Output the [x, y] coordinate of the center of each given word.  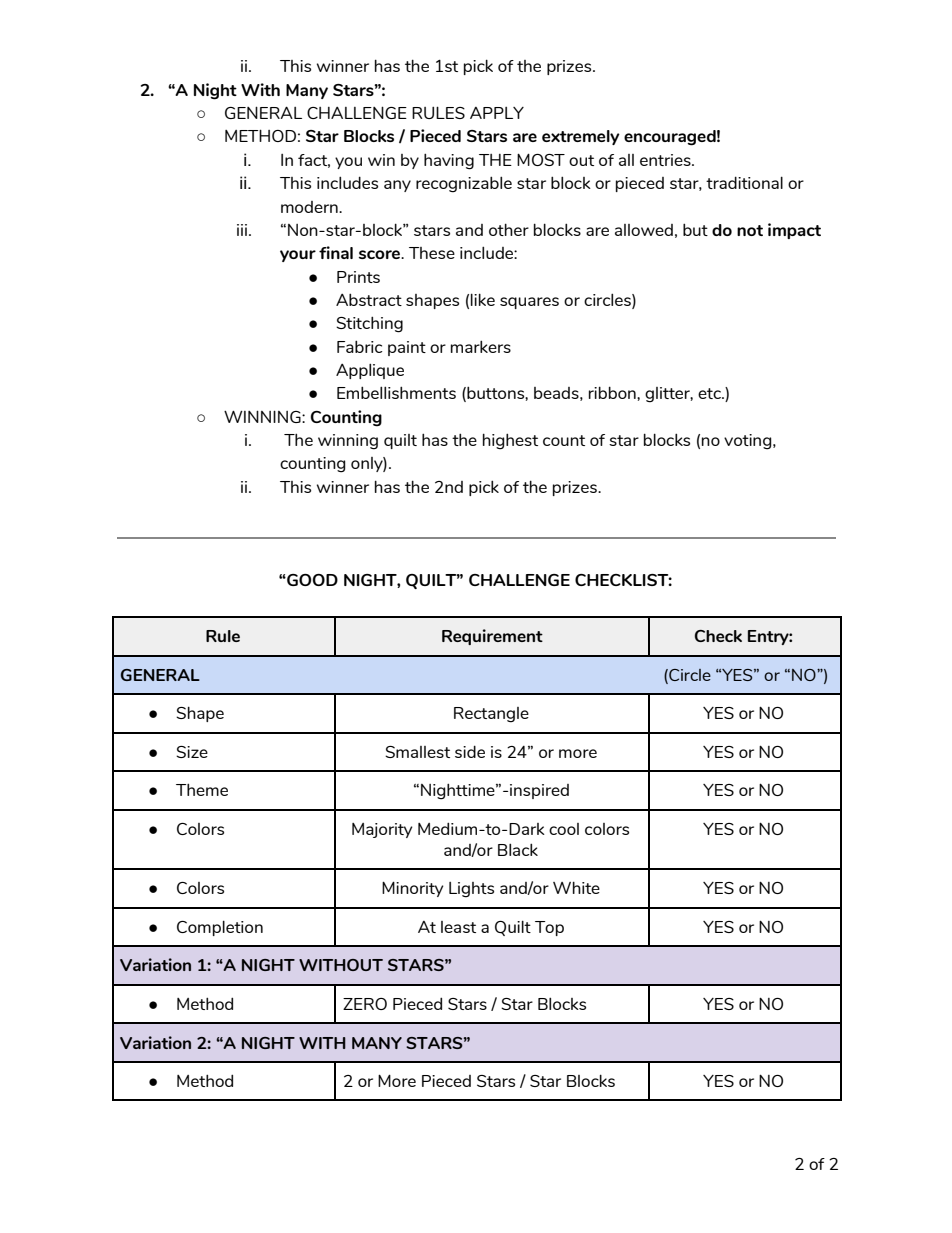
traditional [744, 182]
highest [510, 441]
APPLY [497, 113]
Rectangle [491, 715]
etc [710, 393]
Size [192, 752]
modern [310, 207]
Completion [220, 928]
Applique [370, 371]
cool [564, 829]
